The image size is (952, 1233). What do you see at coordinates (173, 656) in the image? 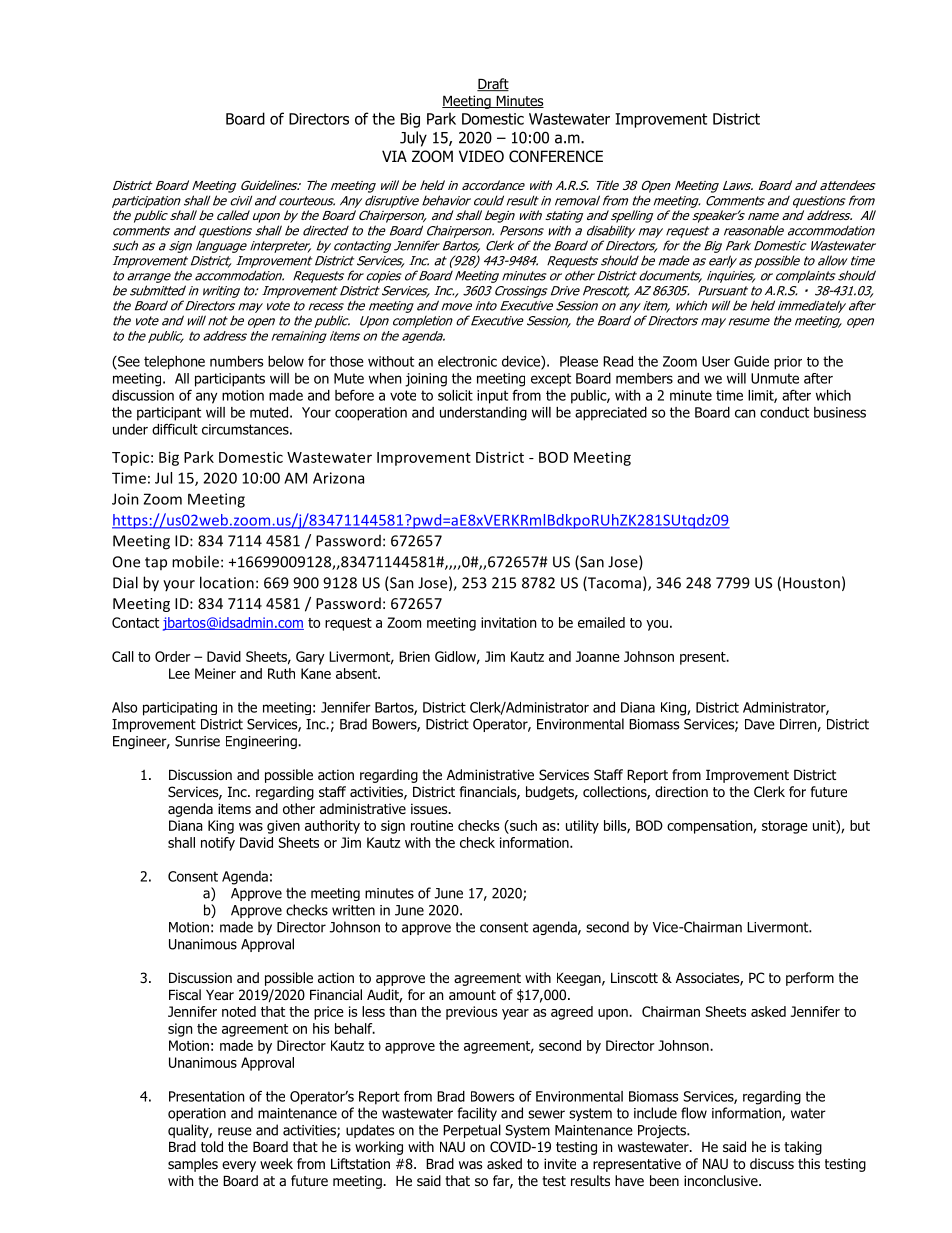
I see `Order` at bounding box center [173, 656].
